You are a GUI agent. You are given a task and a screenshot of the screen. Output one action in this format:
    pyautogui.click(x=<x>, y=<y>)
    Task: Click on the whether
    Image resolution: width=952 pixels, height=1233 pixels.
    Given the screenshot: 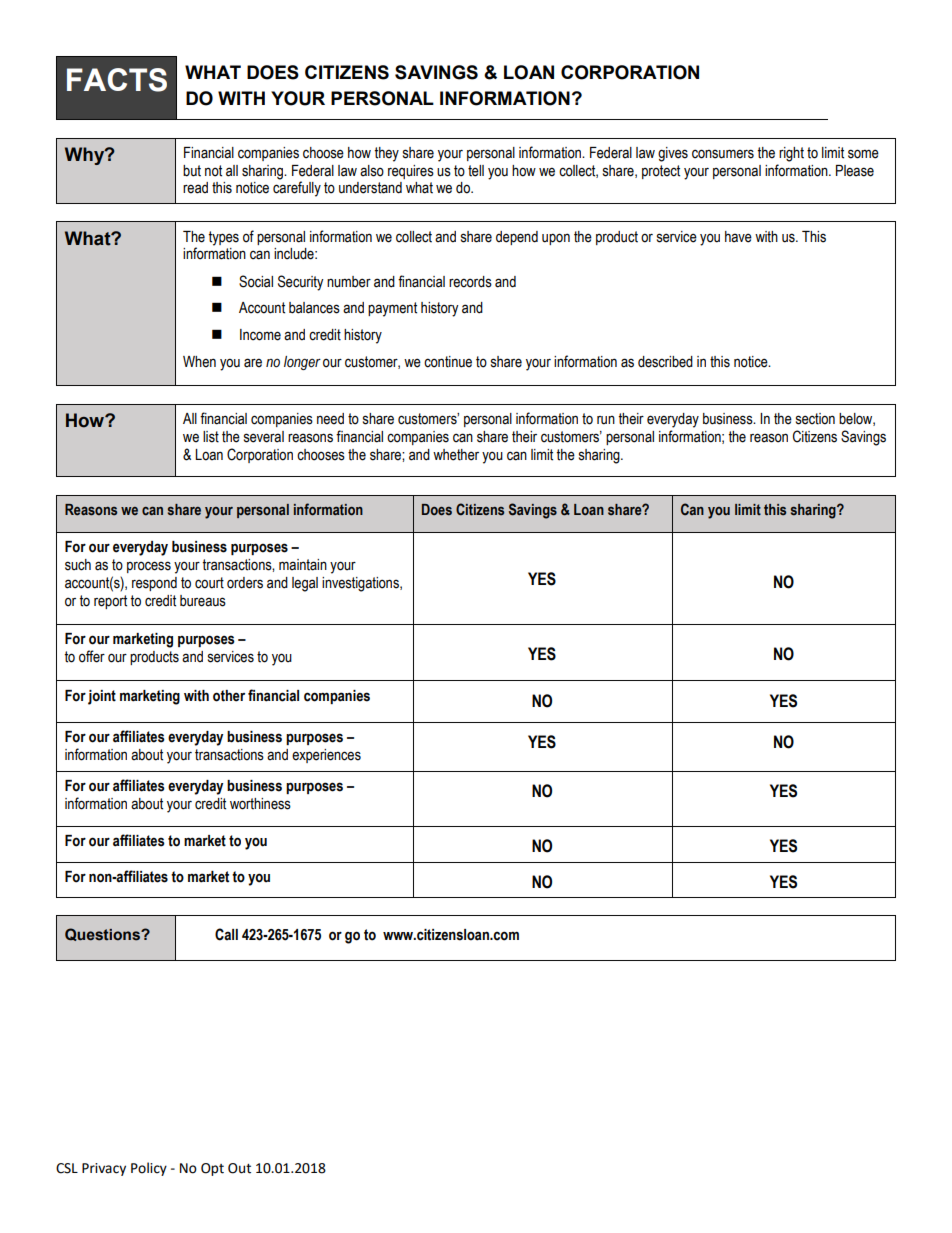 What is the action you would take?
    pyautogui.click(x=456, y=455)
